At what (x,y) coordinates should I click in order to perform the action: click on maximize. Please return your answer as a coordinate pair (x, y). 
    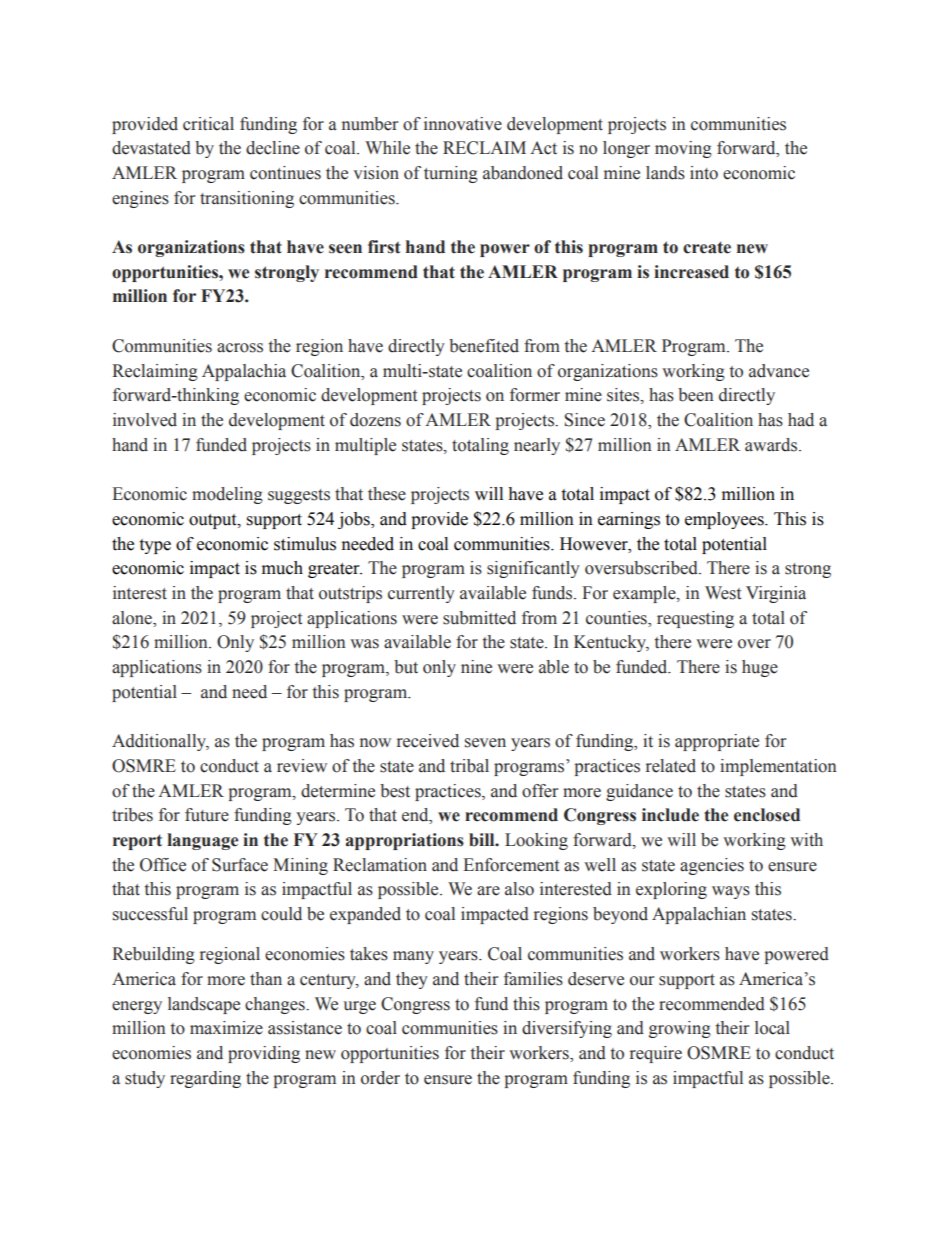
    Looking at the image, I should click on (226, 1028).
